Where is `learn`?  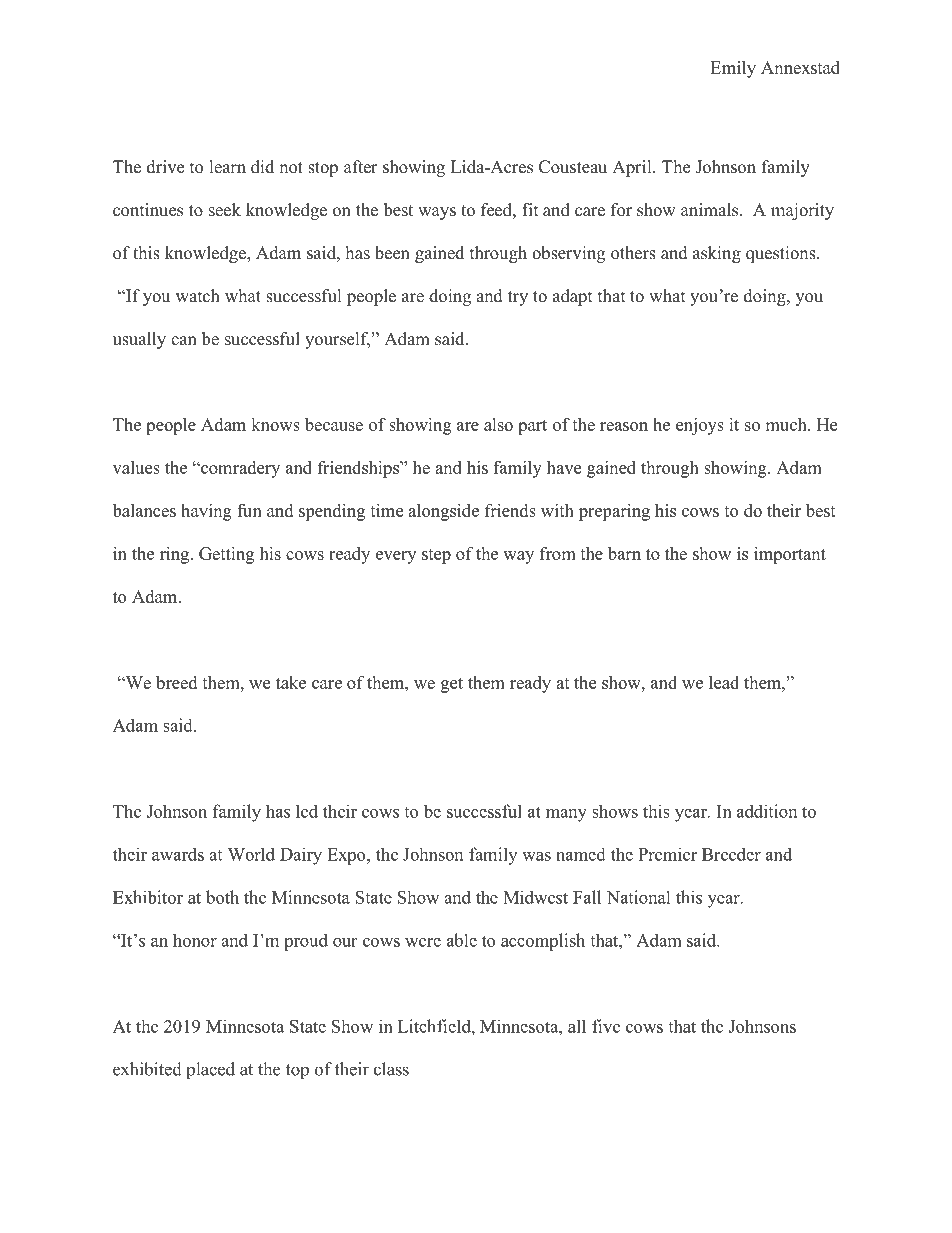
learn is located at coordinates (228, 167).
